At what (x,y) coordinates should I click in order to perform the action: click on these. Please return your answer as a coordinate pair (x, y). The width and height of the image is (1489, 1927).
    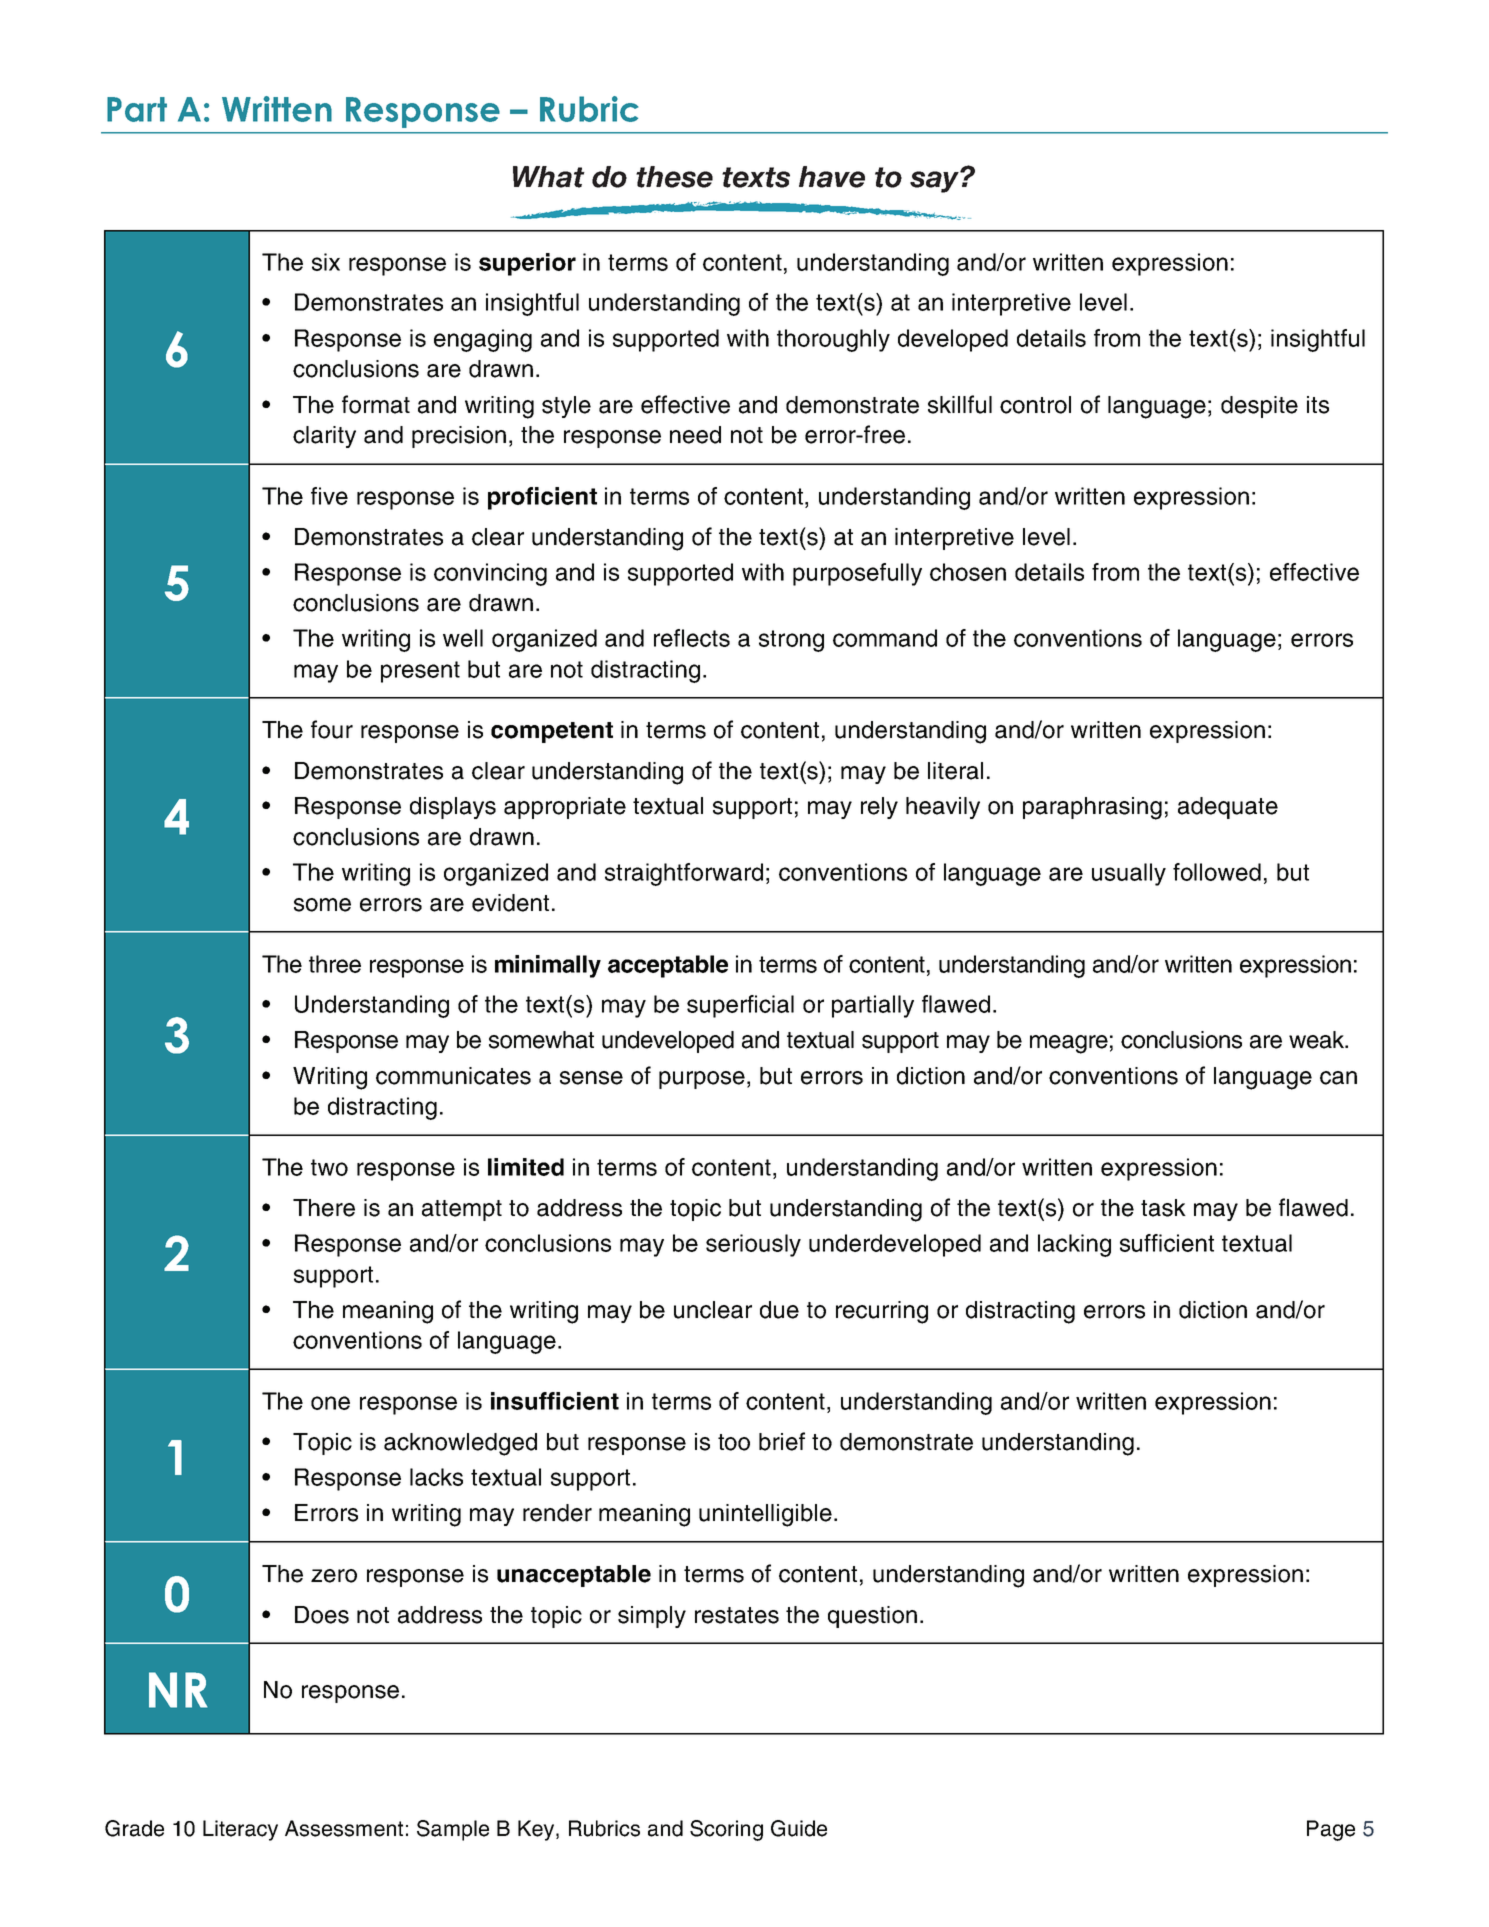
    Looking at the image, I should click on (674, 177).
